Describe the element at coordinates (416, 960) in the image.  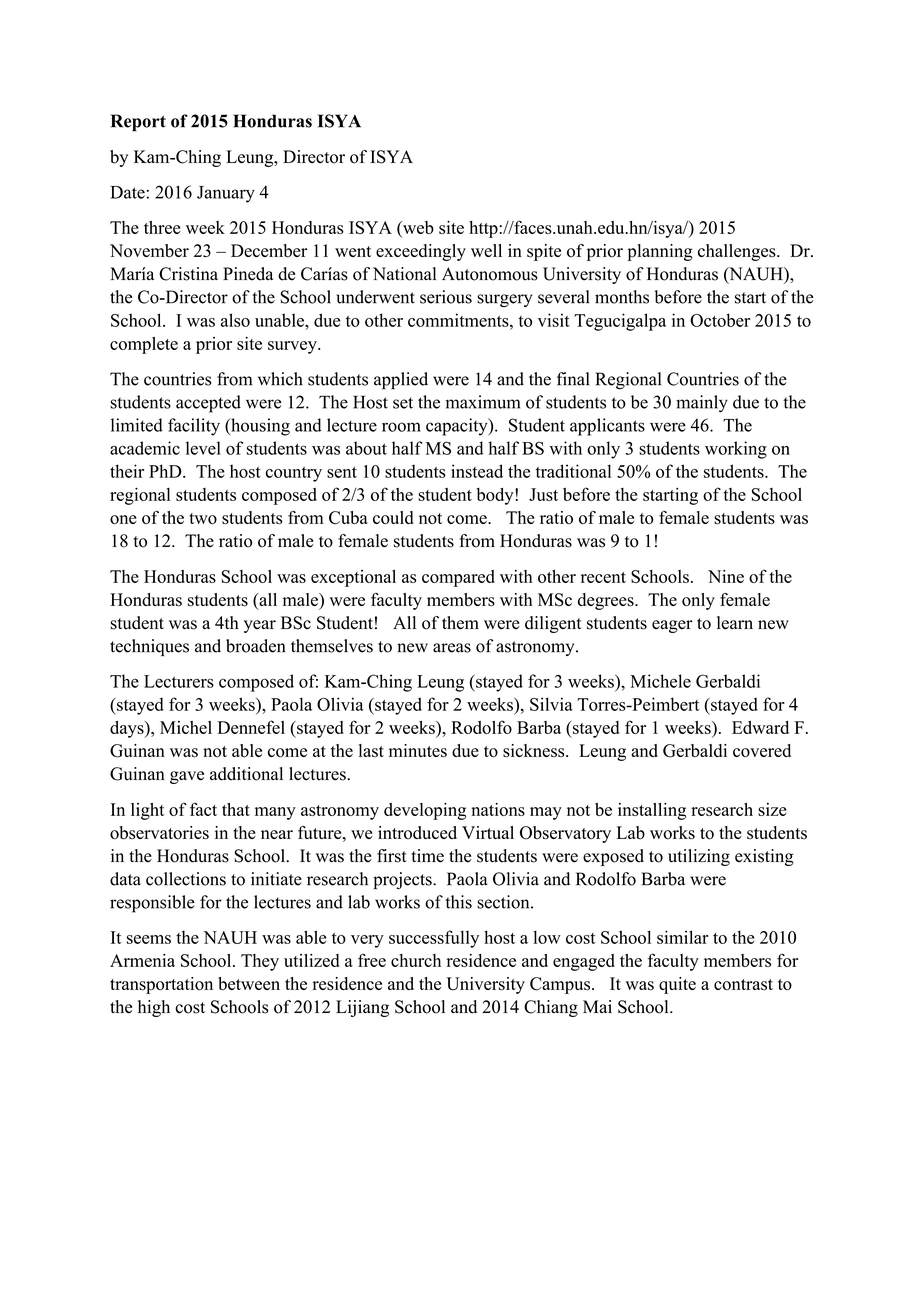
I see `church` at that location.
